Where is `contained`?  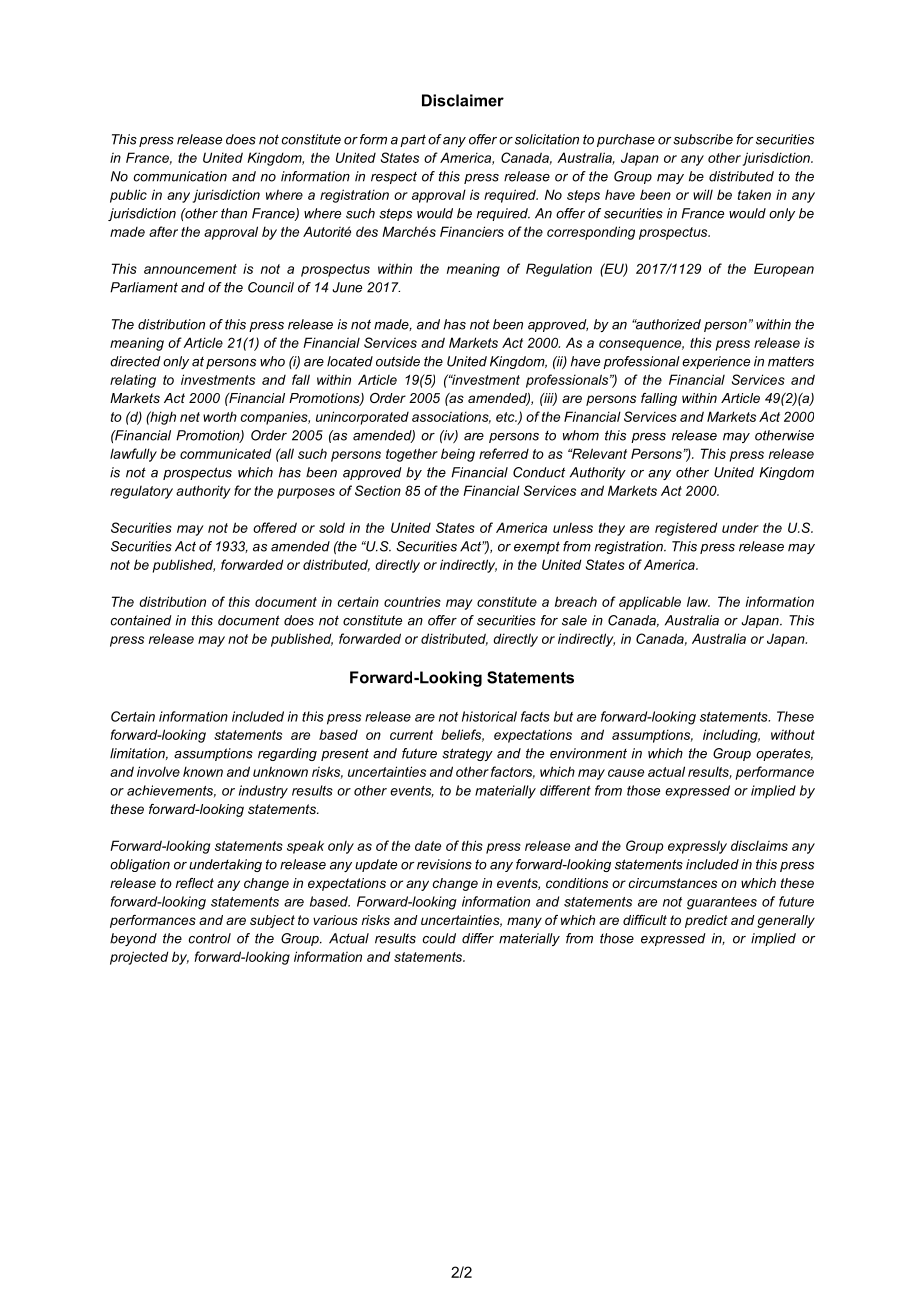
contained is located at coordinates (141, 620).
